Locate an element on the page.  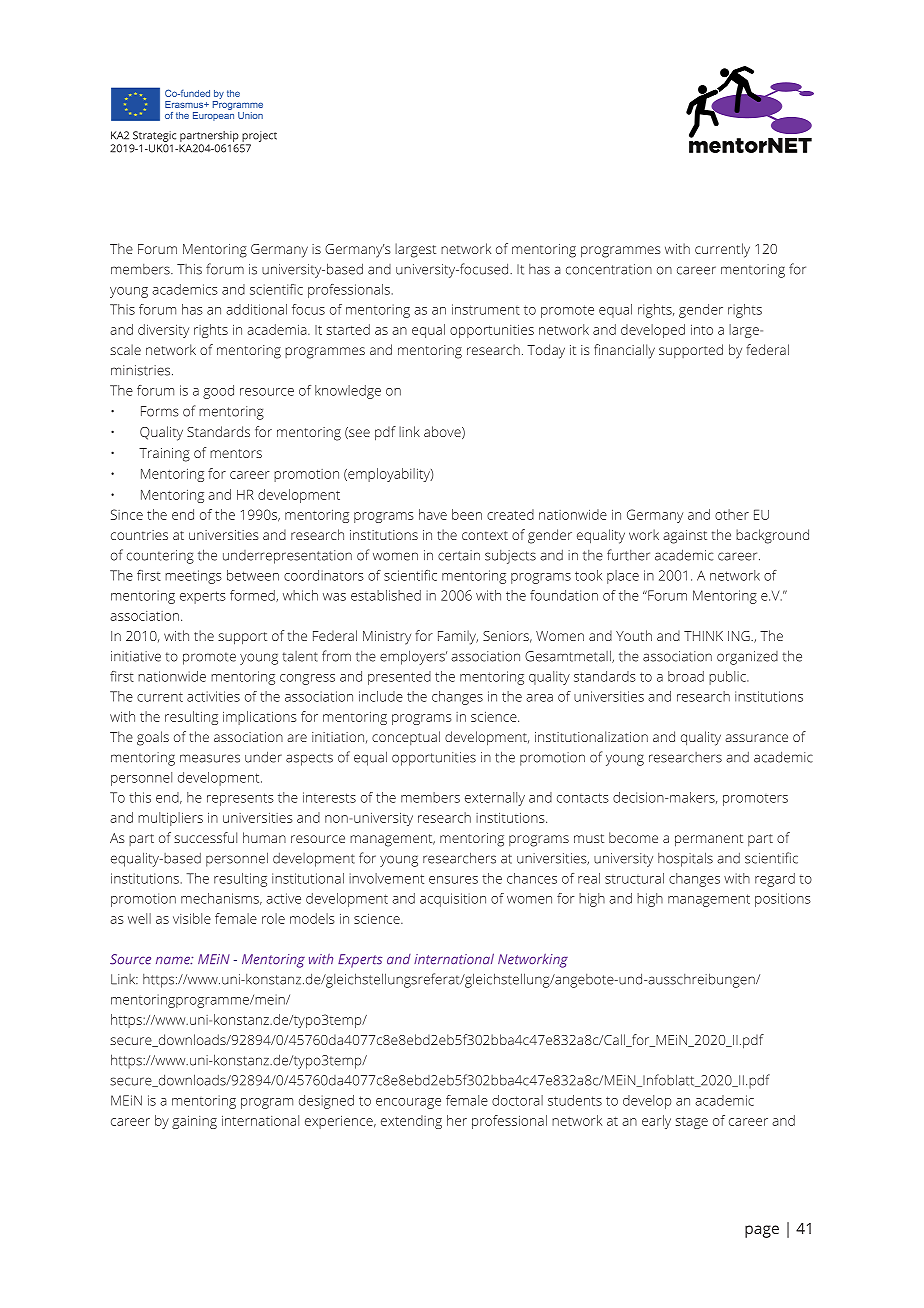
ensures is located at coordinates (453, 880).
